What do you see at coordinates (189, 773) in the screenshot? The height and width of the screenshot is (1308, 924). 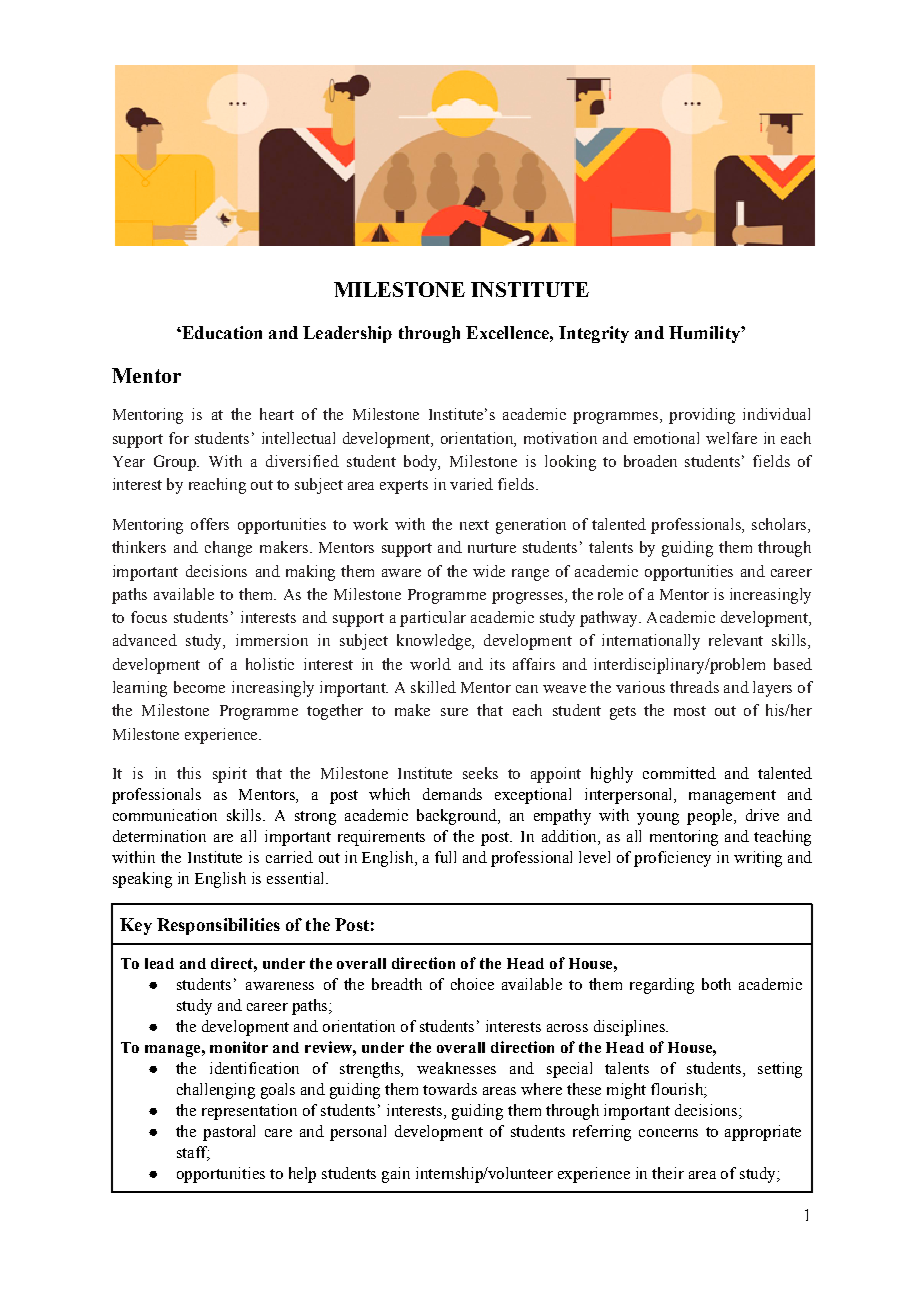 I see `this` at bounding box center [189, 773].
